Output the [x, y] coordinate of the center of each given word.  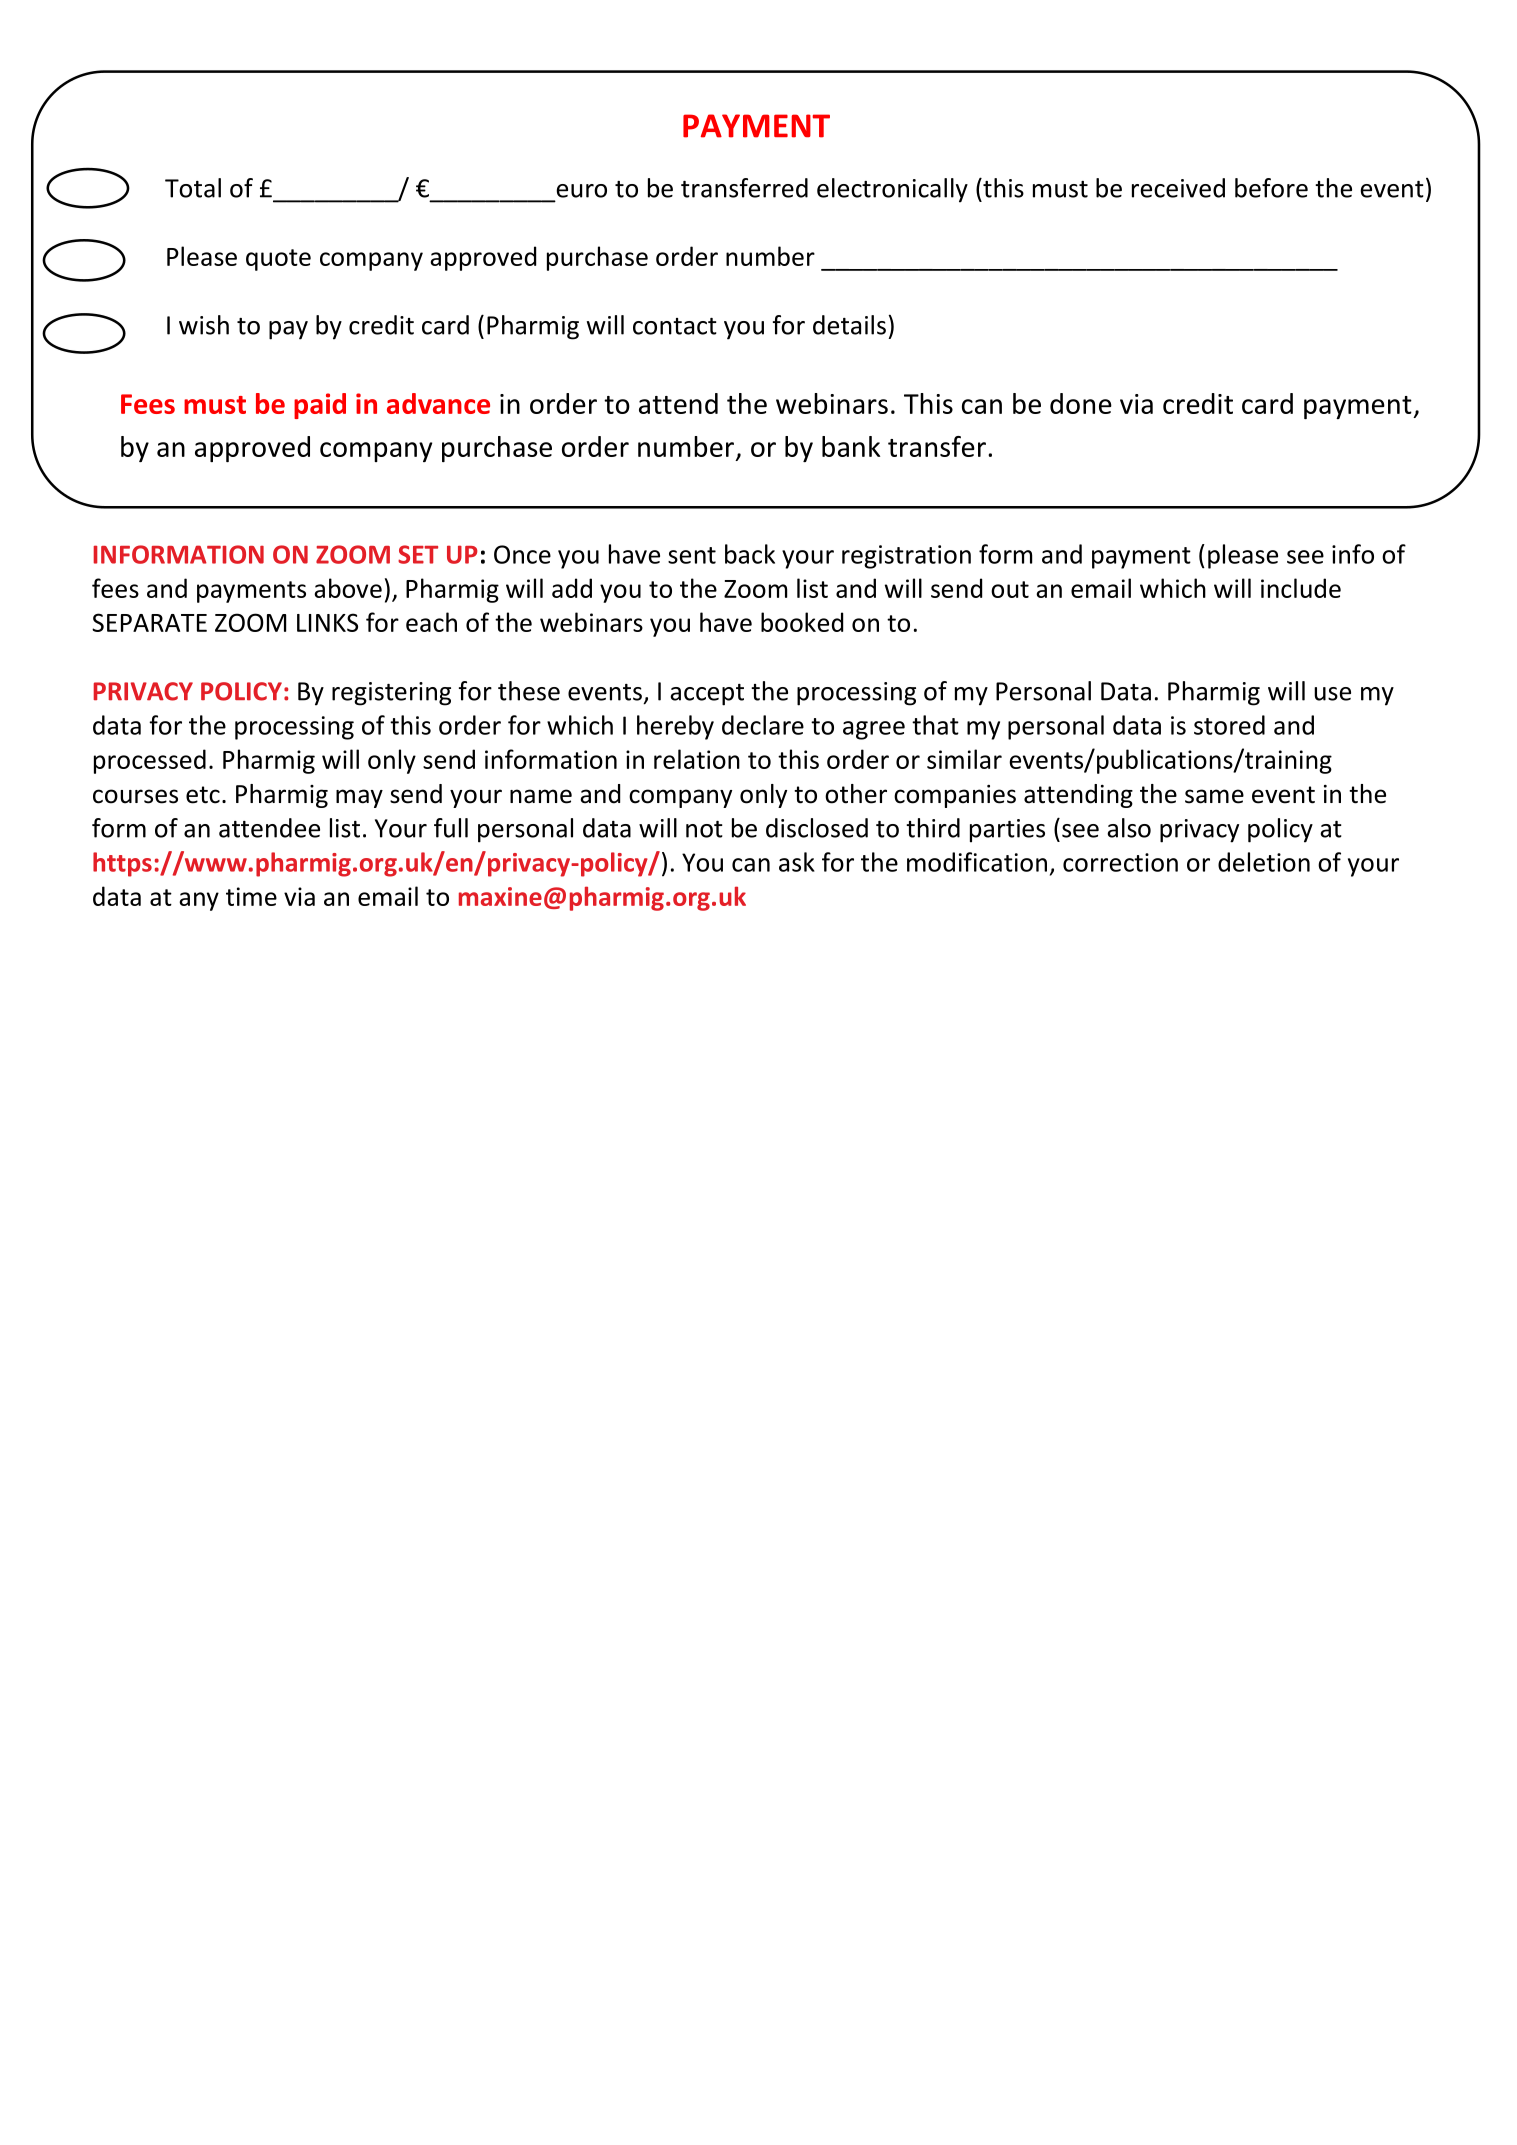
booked [802, 622]
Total [193, 188]
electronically [892, 190]
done [1081, 403]
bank [851, 446]
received [1178, 188]
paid [320, 406]
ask [797, 862]
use [1332, 694]
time [251, 896]
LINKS [327, 622]
